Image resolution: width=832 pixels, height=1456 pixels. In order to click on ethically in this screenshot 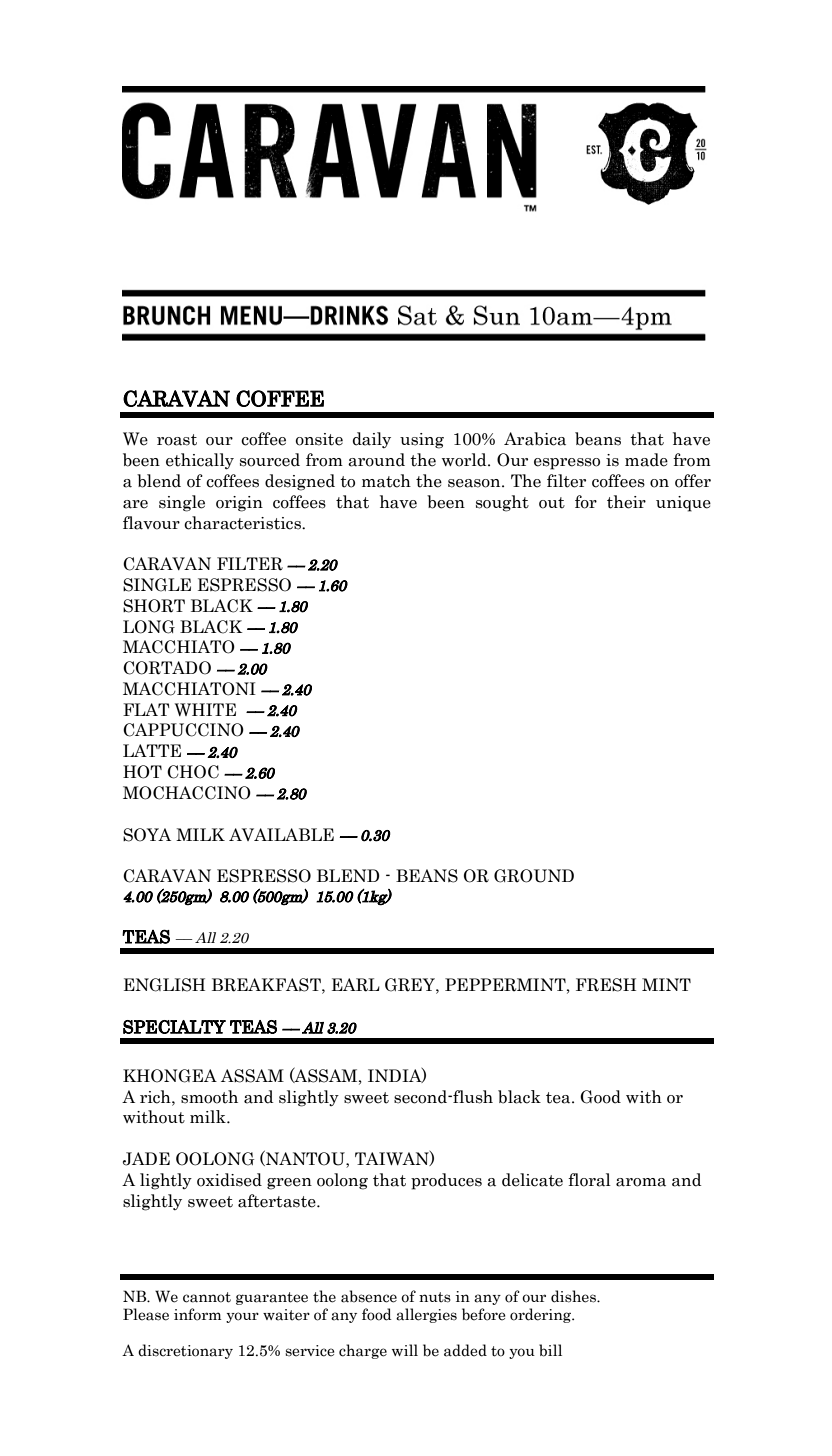, I will do `click(200, 461)`.
